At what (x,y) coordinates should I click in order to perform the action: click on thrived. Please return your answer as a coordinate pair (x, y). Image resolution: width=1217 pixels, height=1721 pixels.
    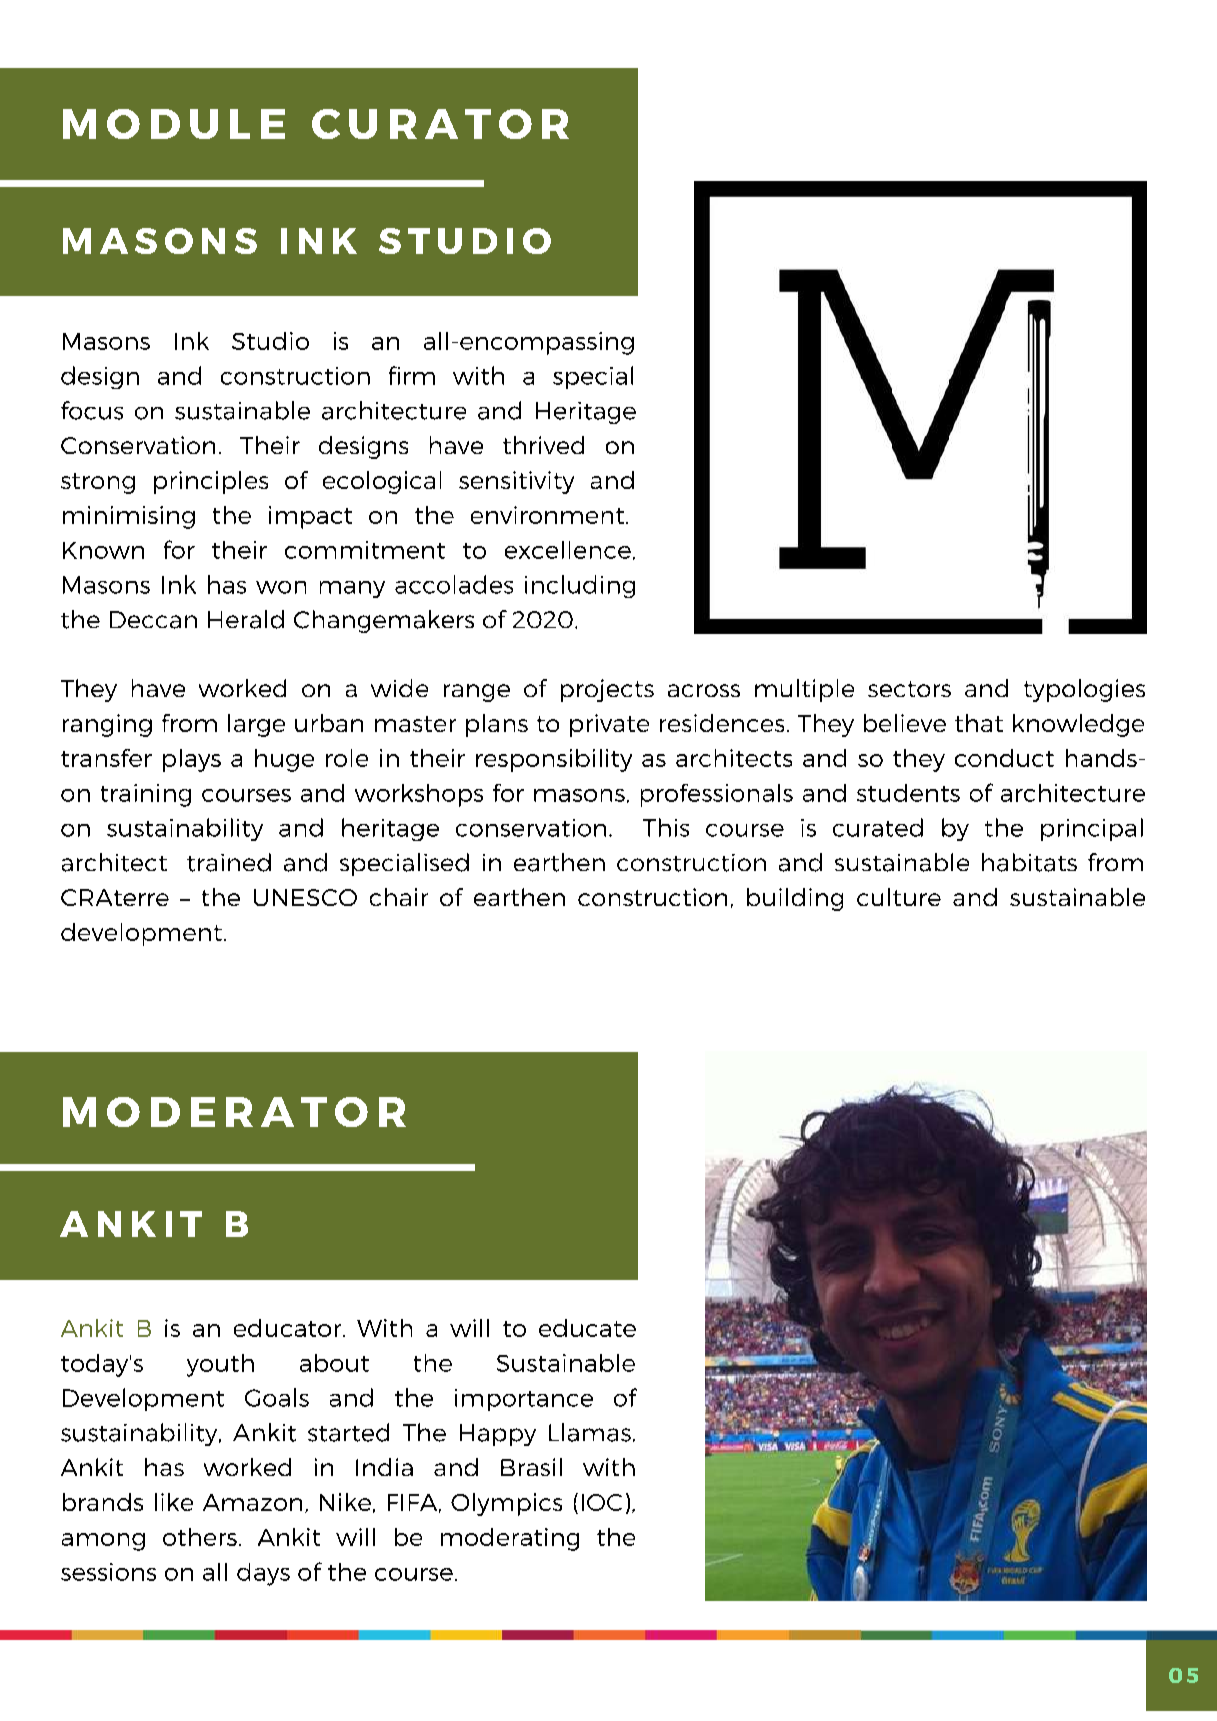
    Looking at the image, I should click on (543, 445).
